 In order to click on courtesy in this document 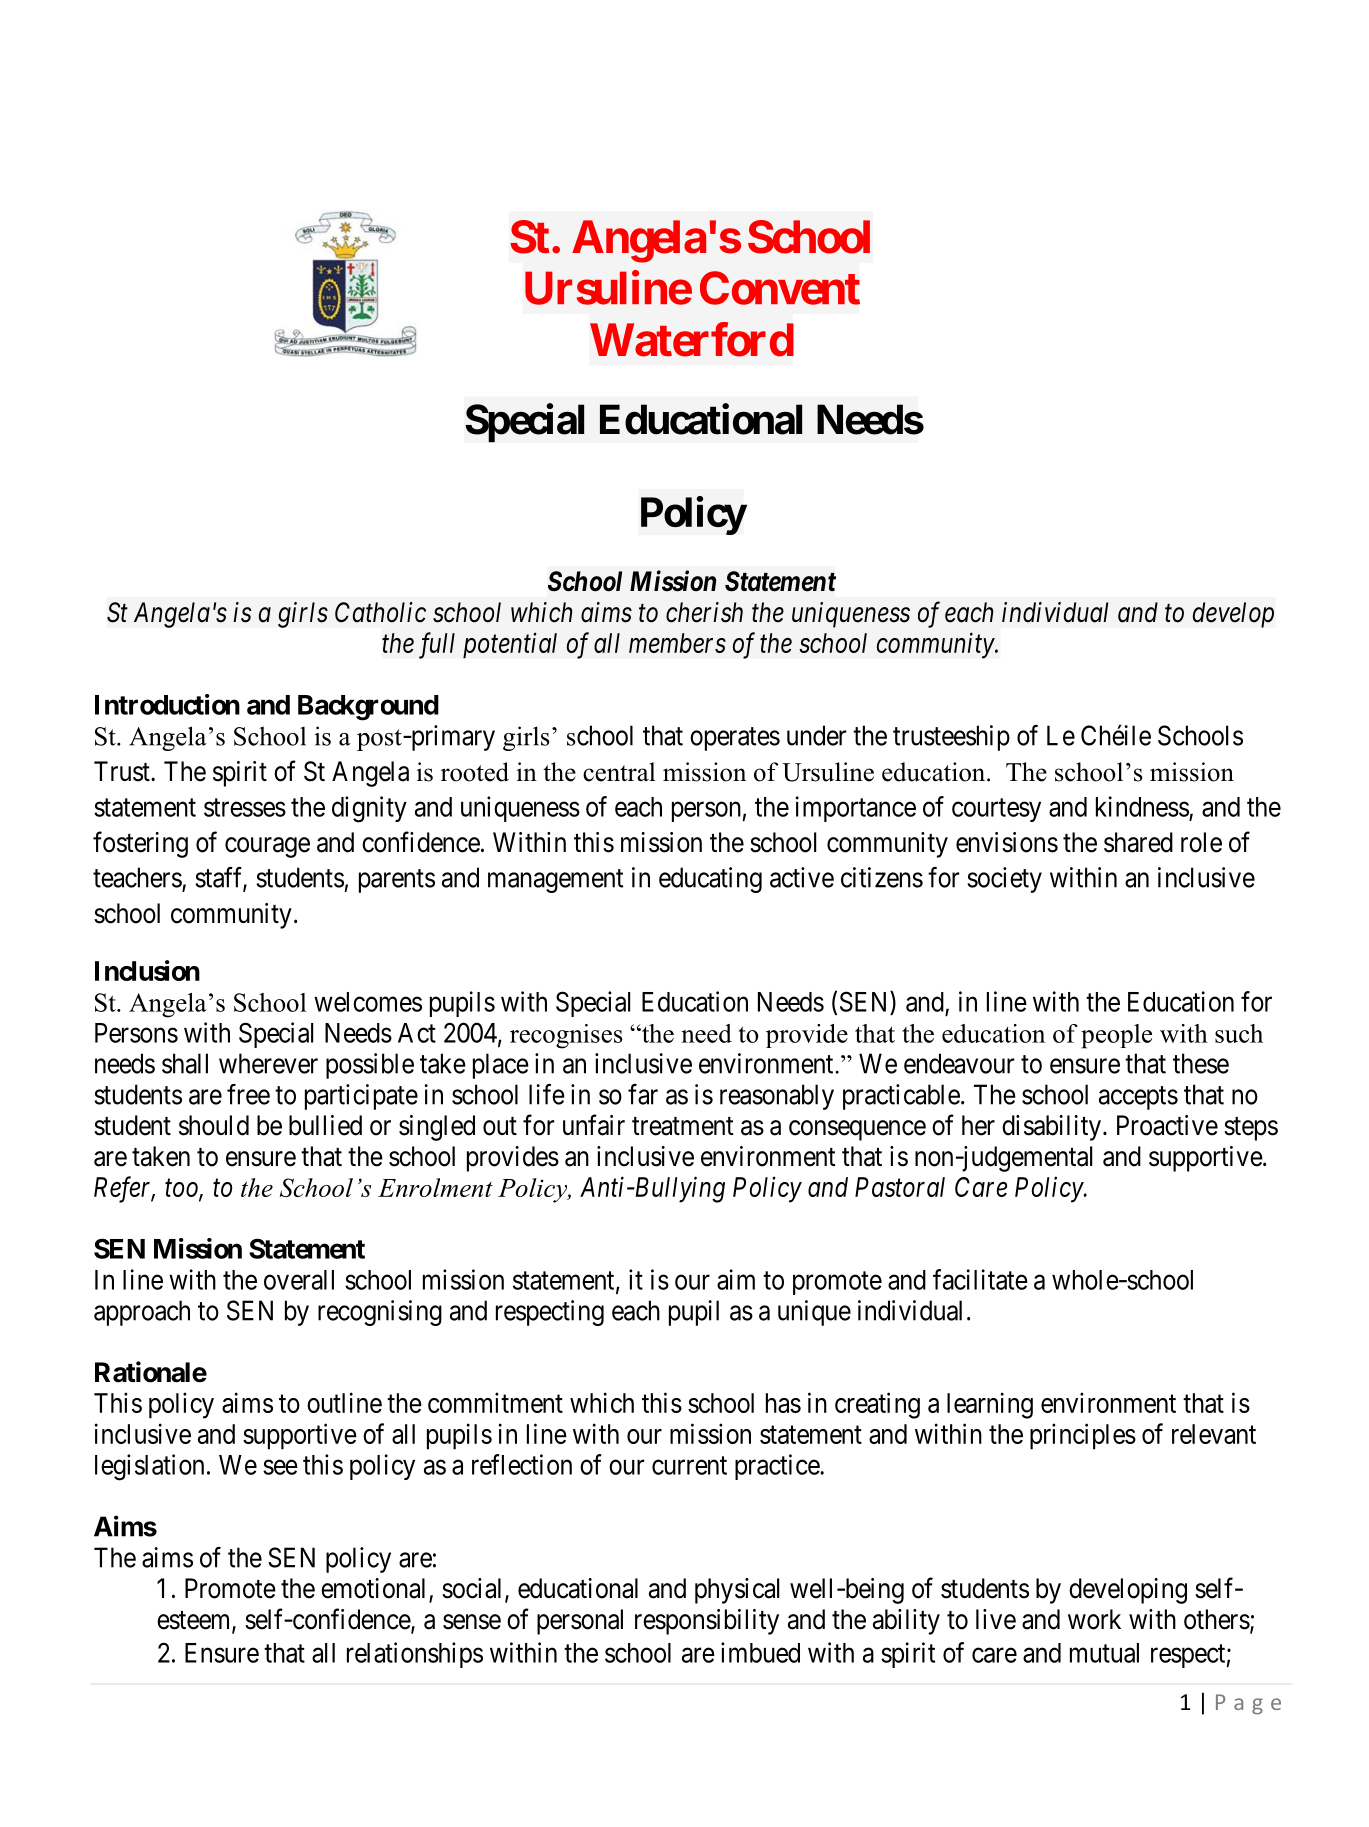, I will do `click(996, 810)`.
